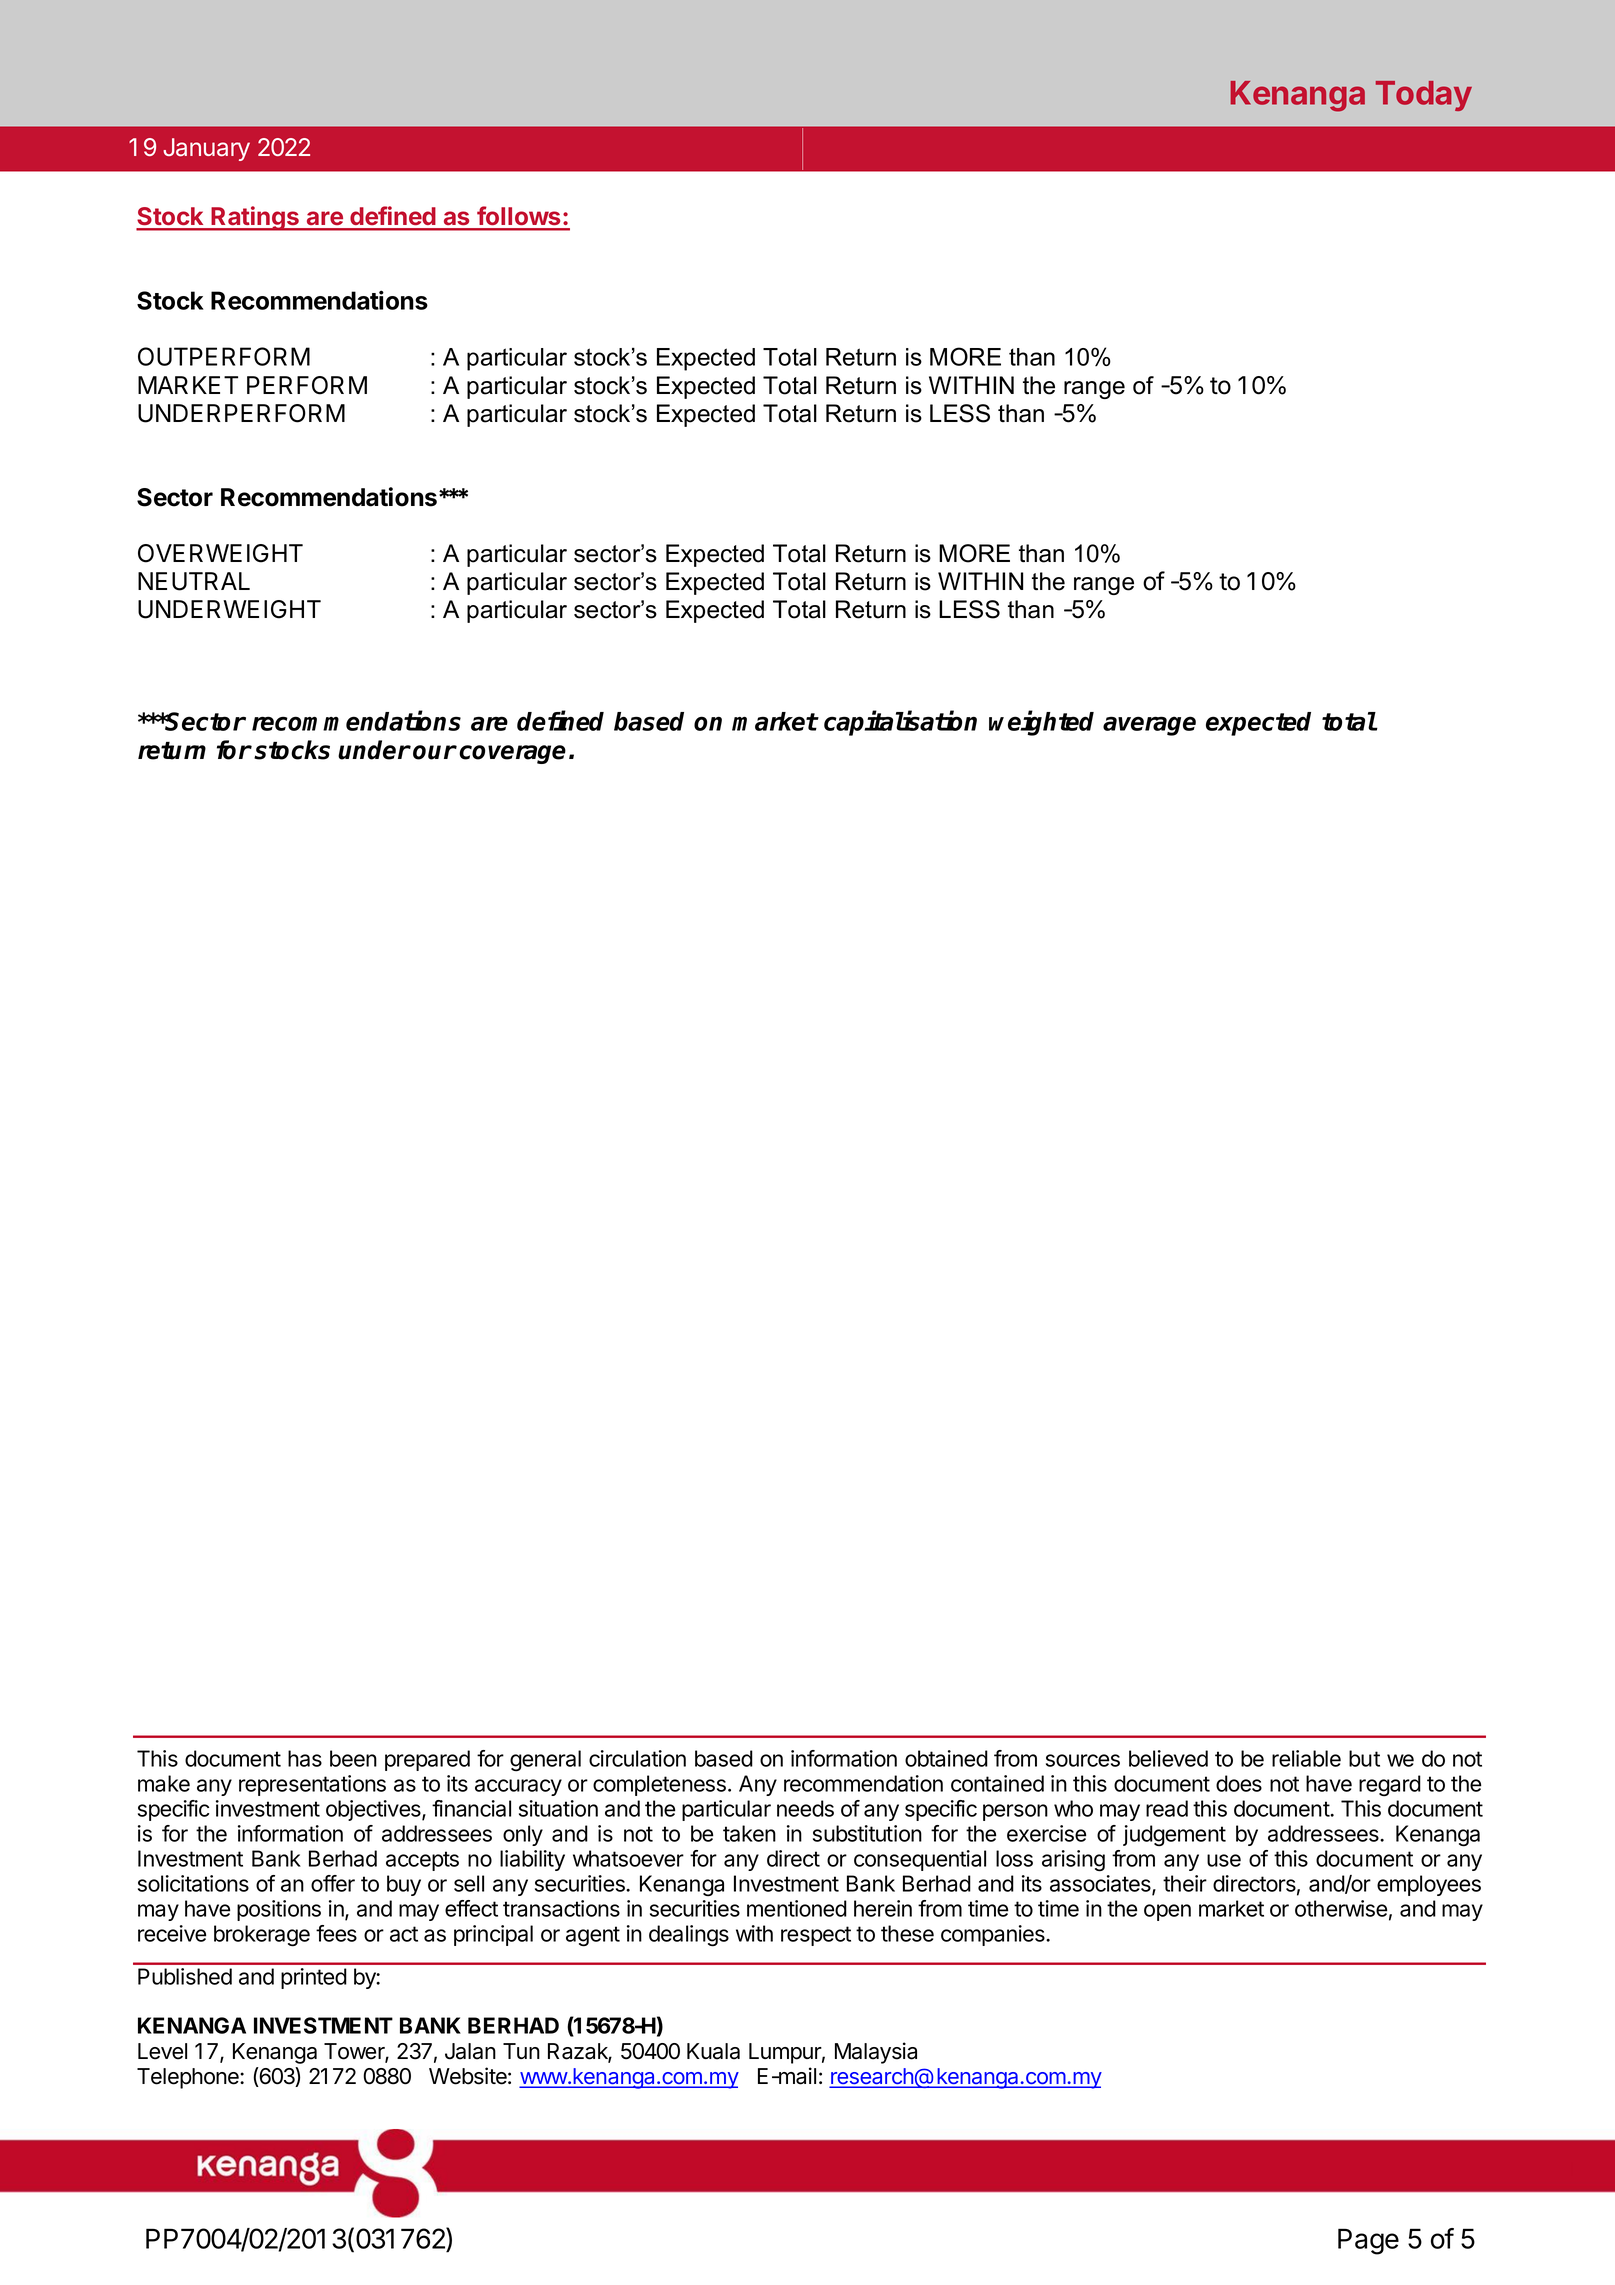 The image size is (1615, 2285). I want to click on average, so click(1149, 726).
